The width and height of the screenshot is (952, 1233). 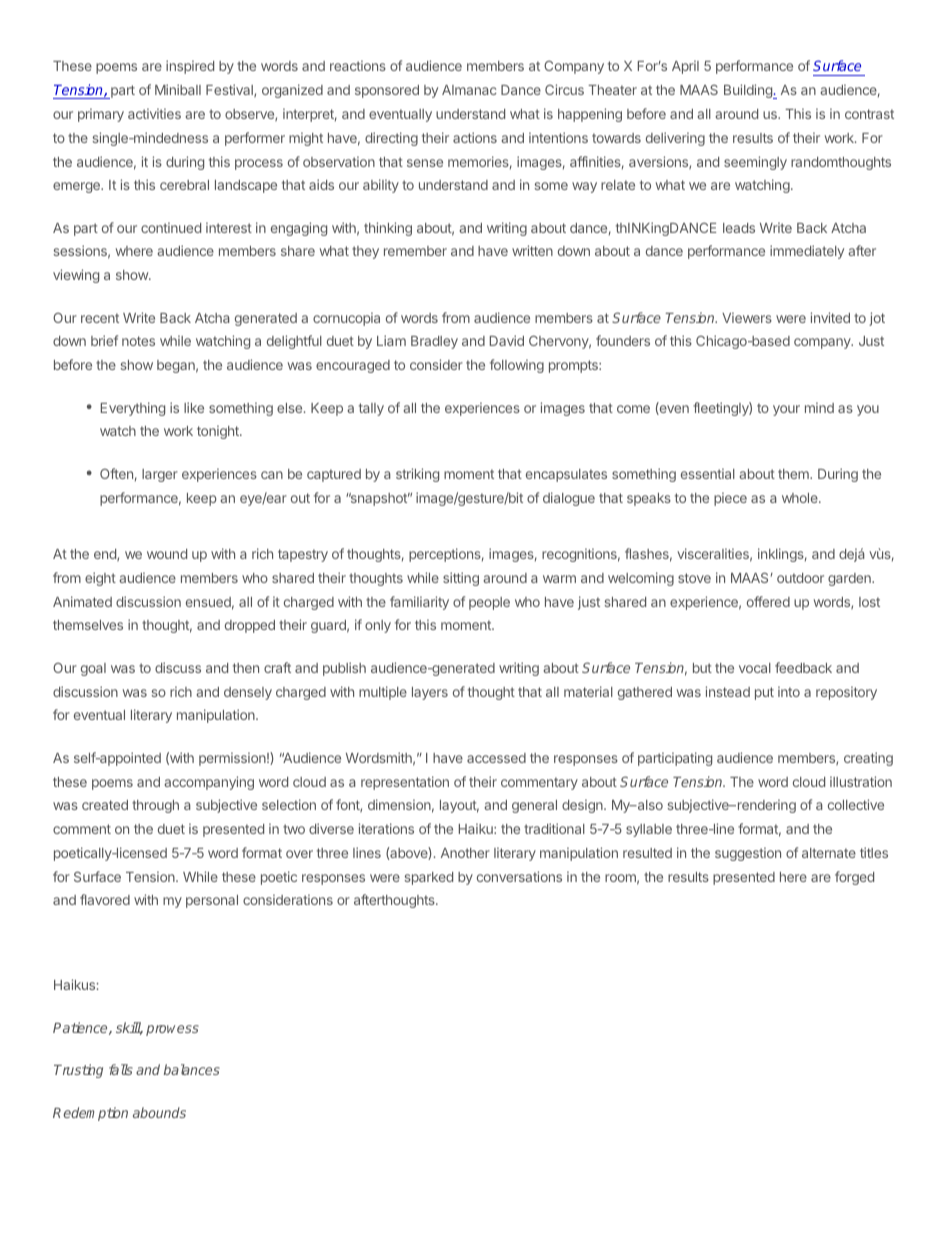 What do you see at coordinates (167, 554) in the screenshot?
I see `wound` at bounding box center [167, 554].
